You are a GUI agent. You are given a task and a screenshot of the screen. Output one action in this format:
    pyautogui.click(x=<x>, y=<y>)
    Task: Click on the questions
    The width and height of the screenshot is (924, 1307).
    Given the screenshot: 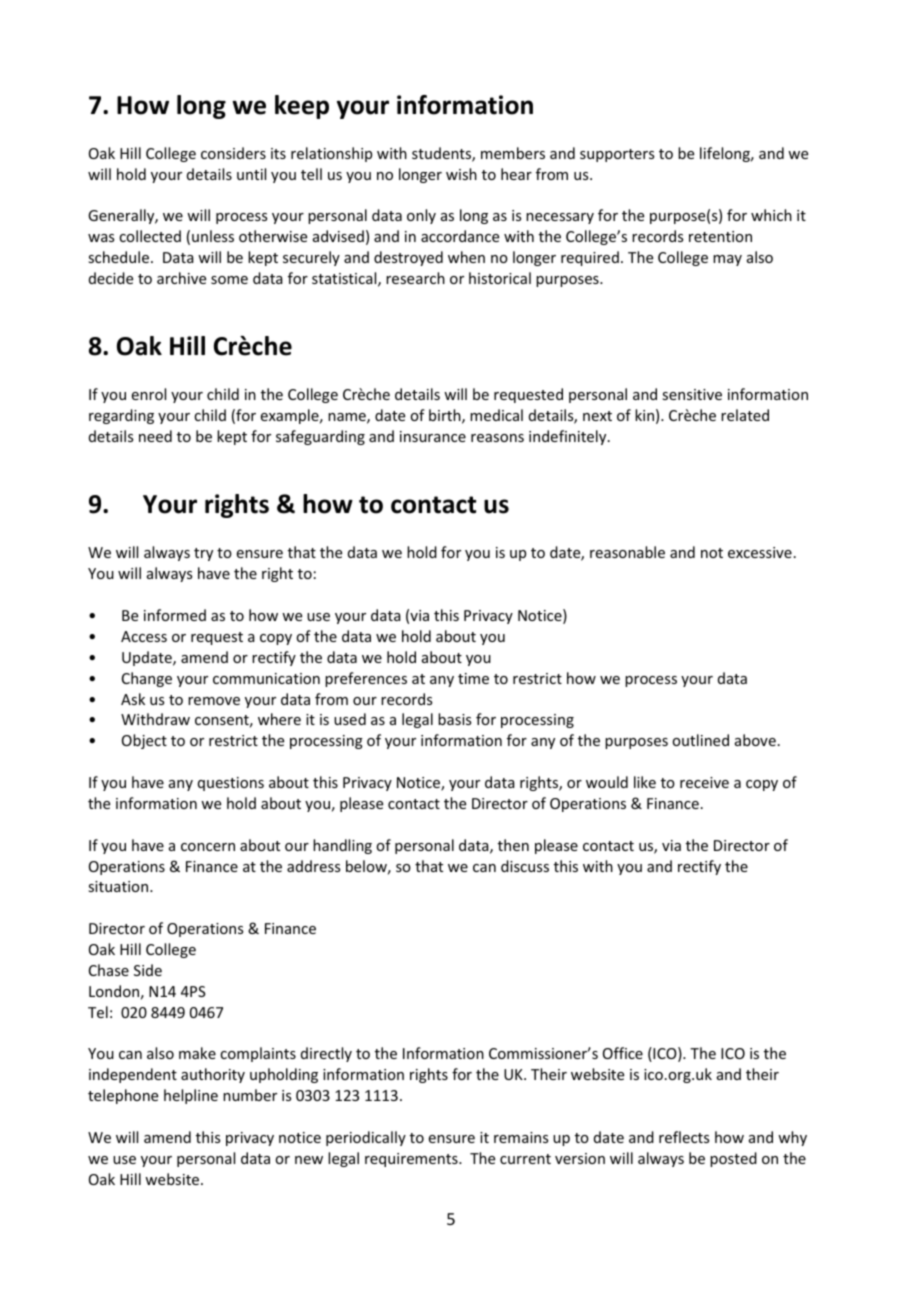 What is the action you would take?
    pyautogui.click(x=231, y=784)
